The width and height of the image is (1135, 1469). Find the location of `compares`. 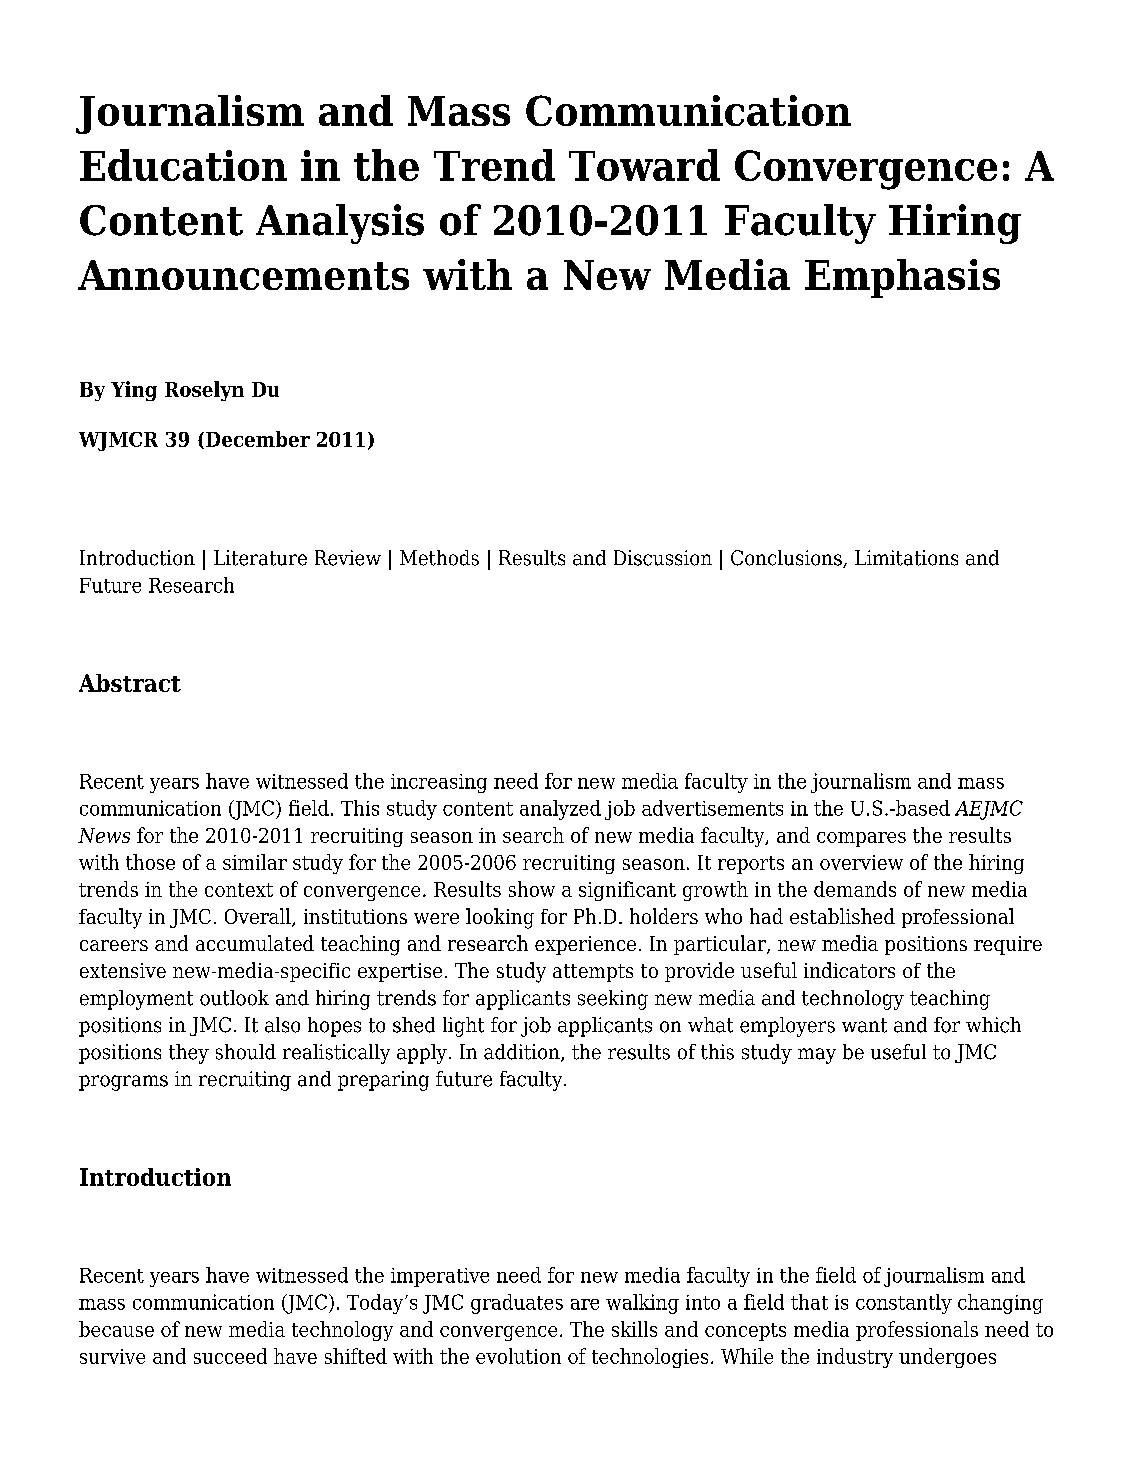

compares is located at coordinates (861, 839).
